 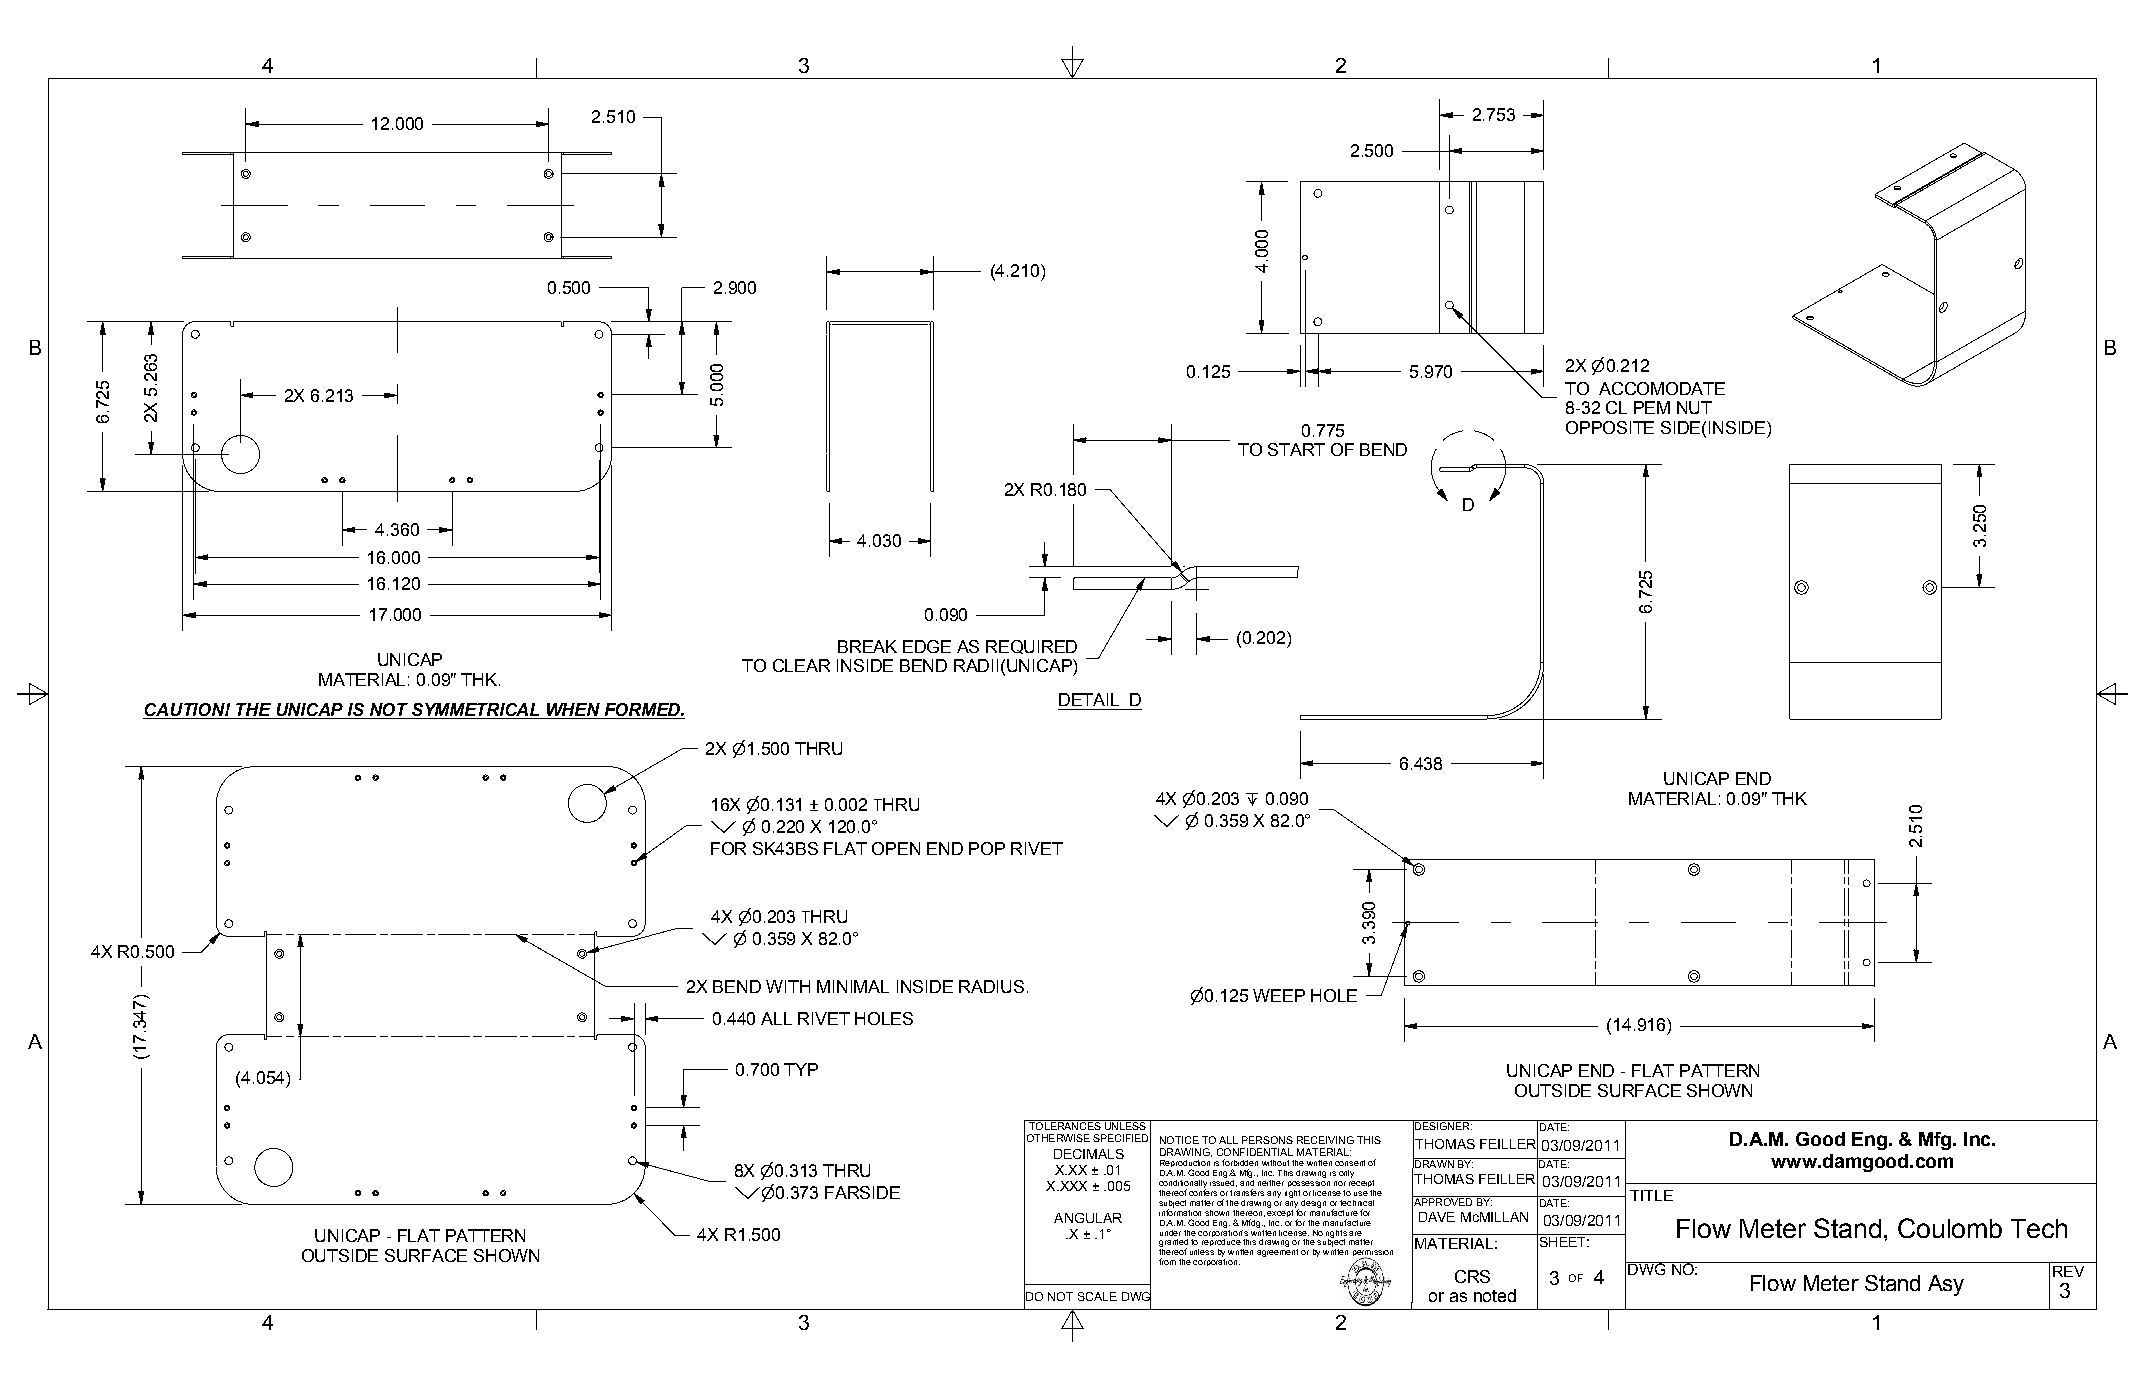 What do you see at coordinates (1950, 1228) in the screenshot?
I see `Coulomb` at bounding box center [1950, 1228].
